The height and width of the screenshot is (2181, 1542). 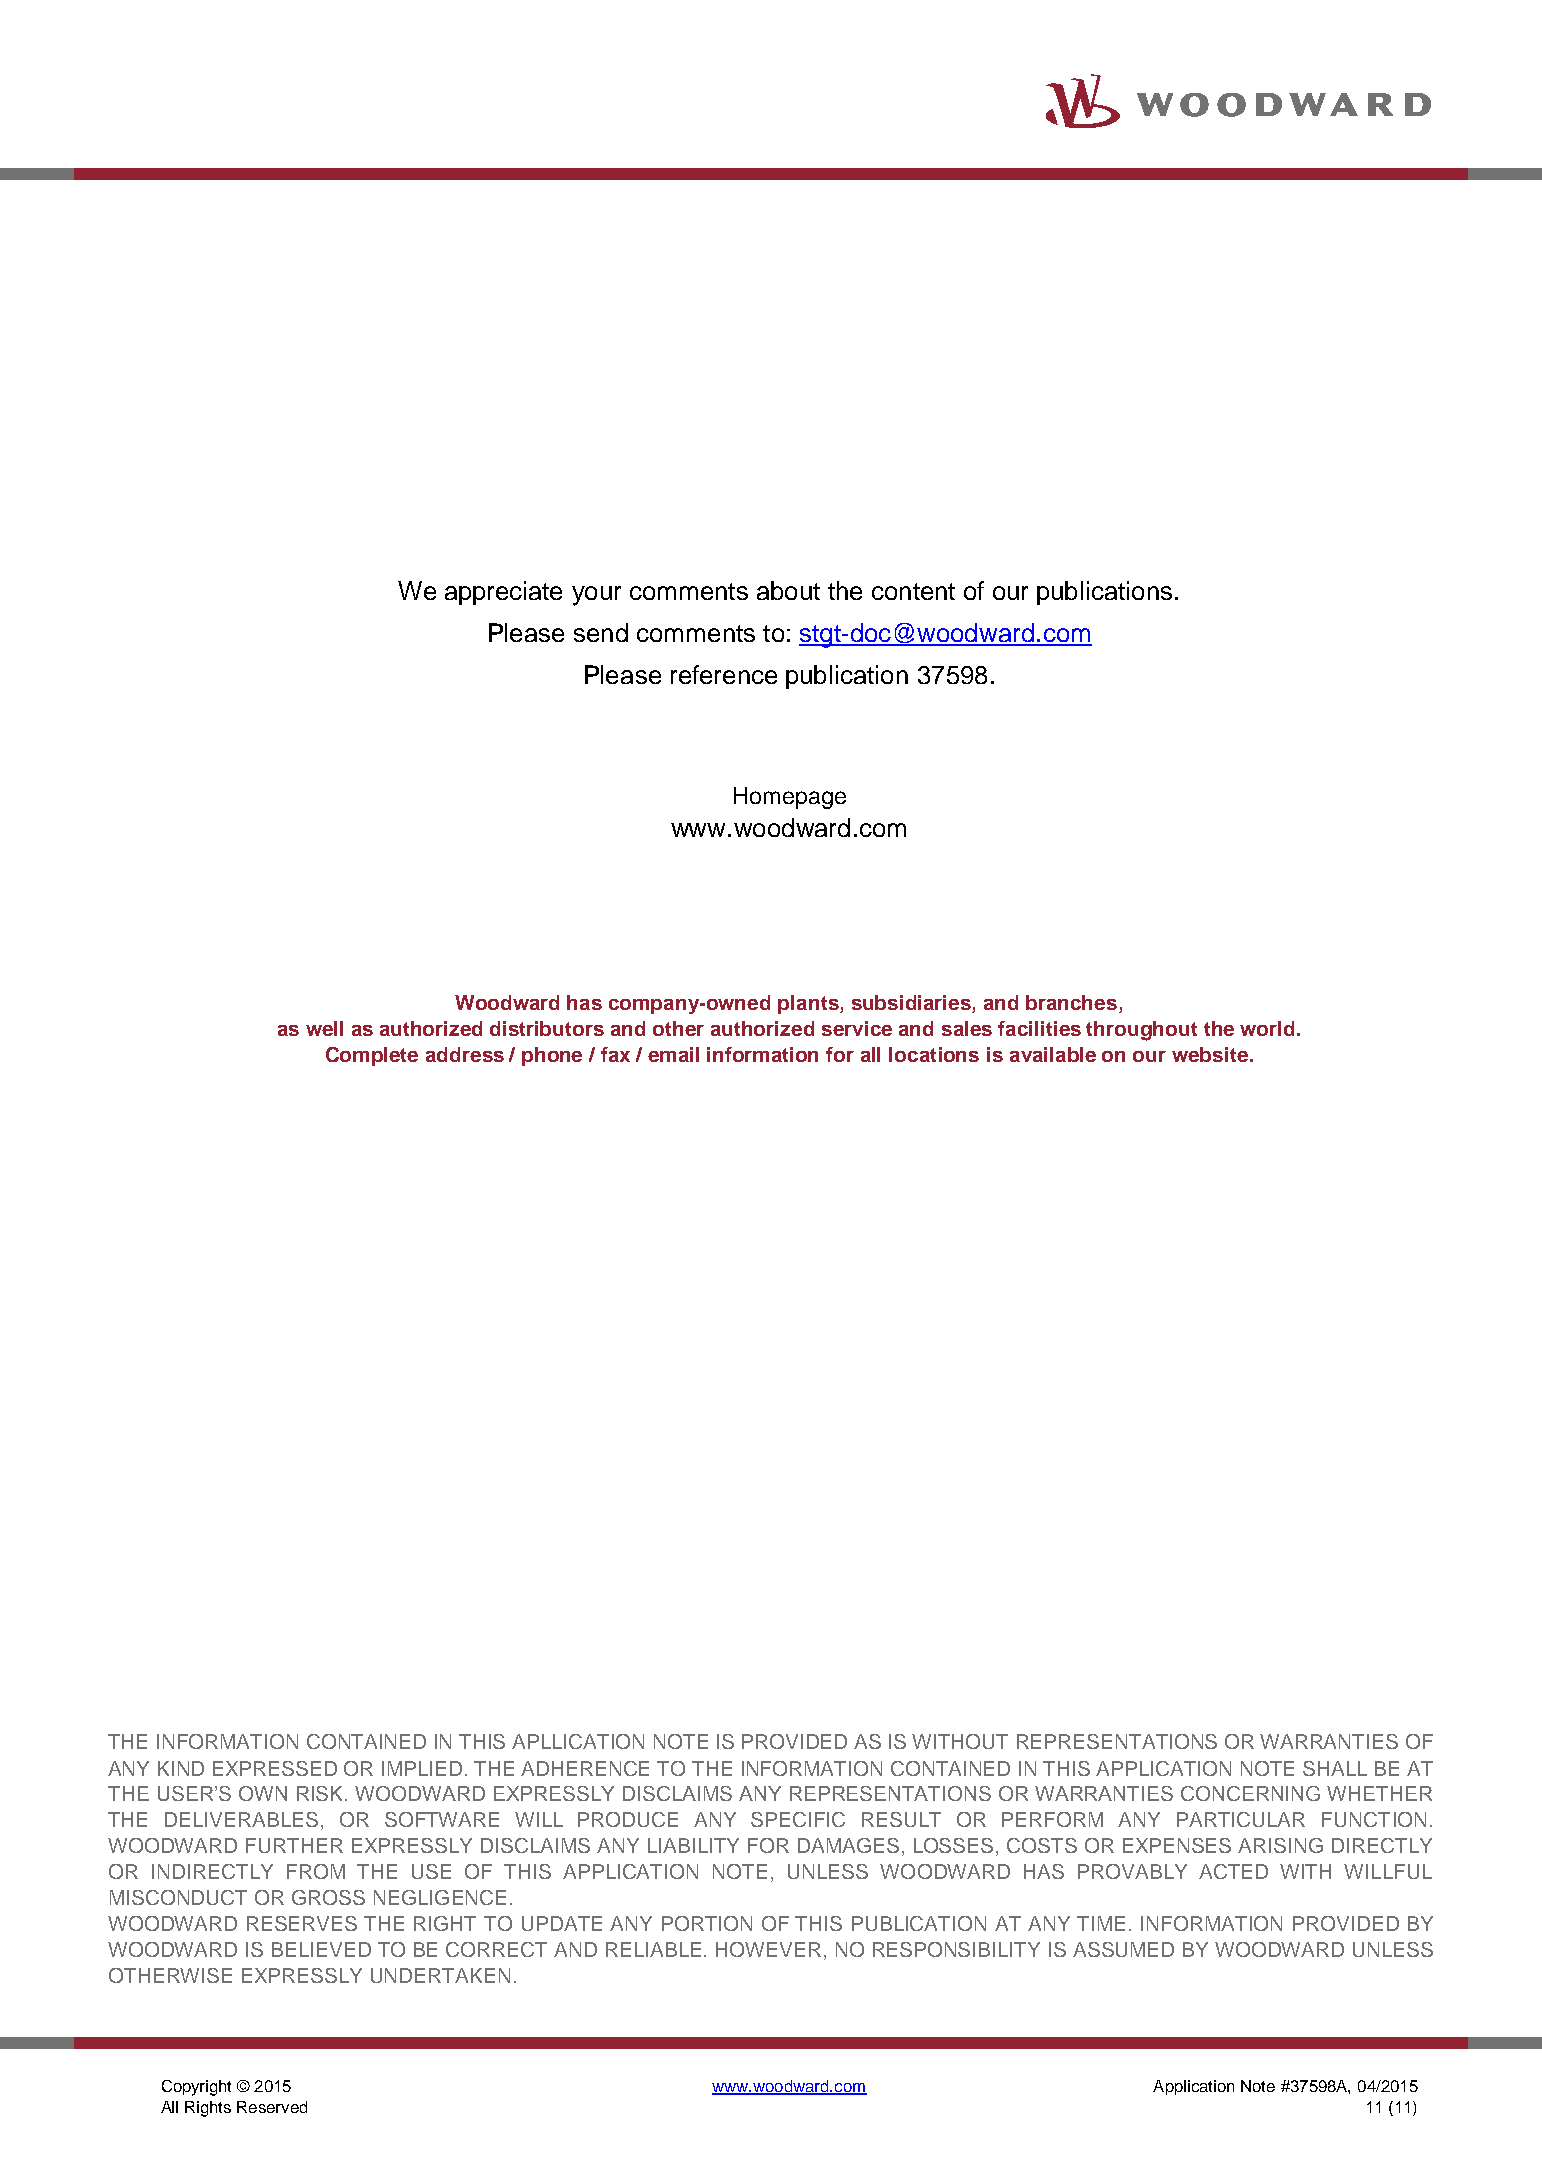 I want to click on appreciate, so click(x=503, y=593).
